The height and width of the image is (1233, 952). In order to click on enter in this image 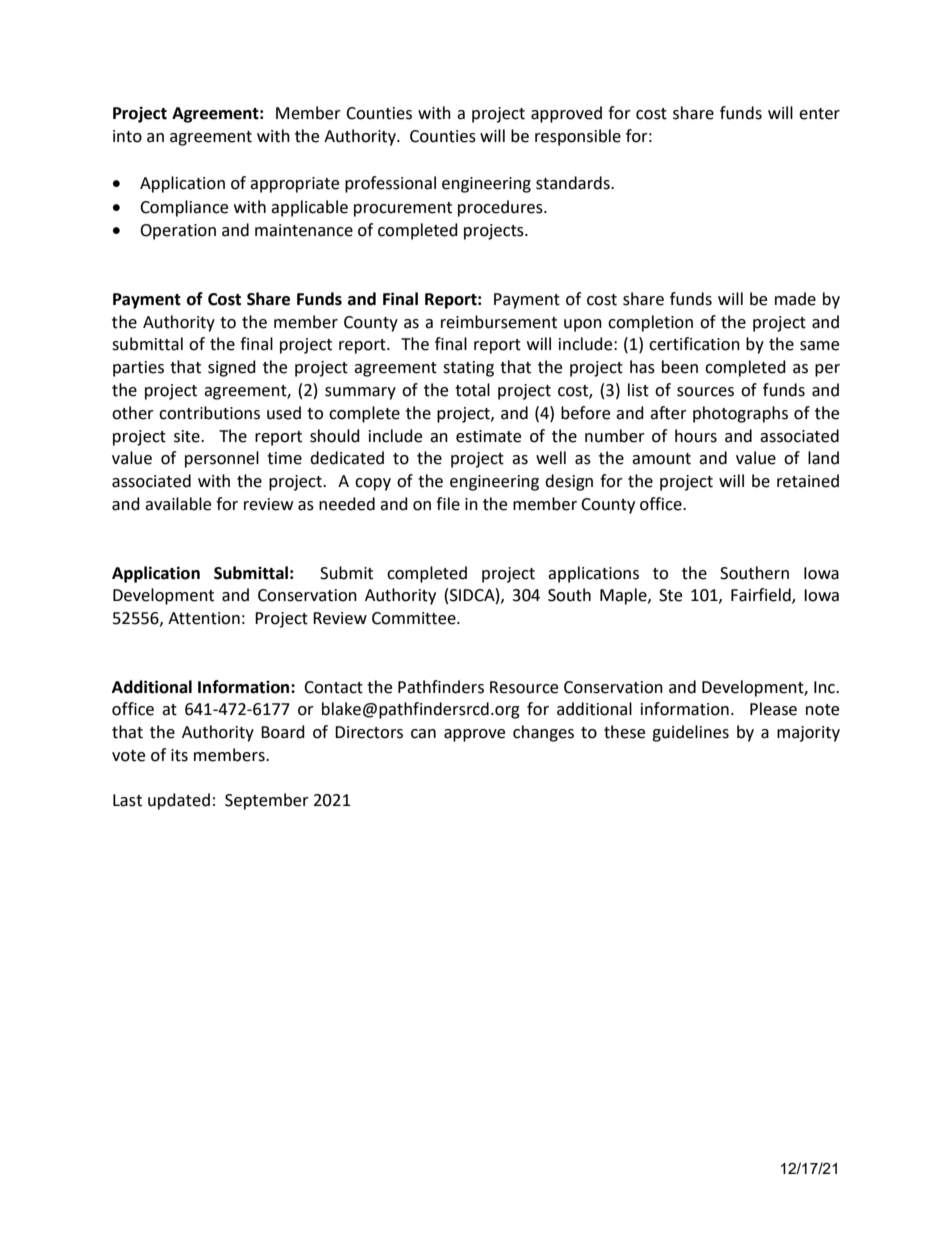, I will do `click(819, 114)`.
